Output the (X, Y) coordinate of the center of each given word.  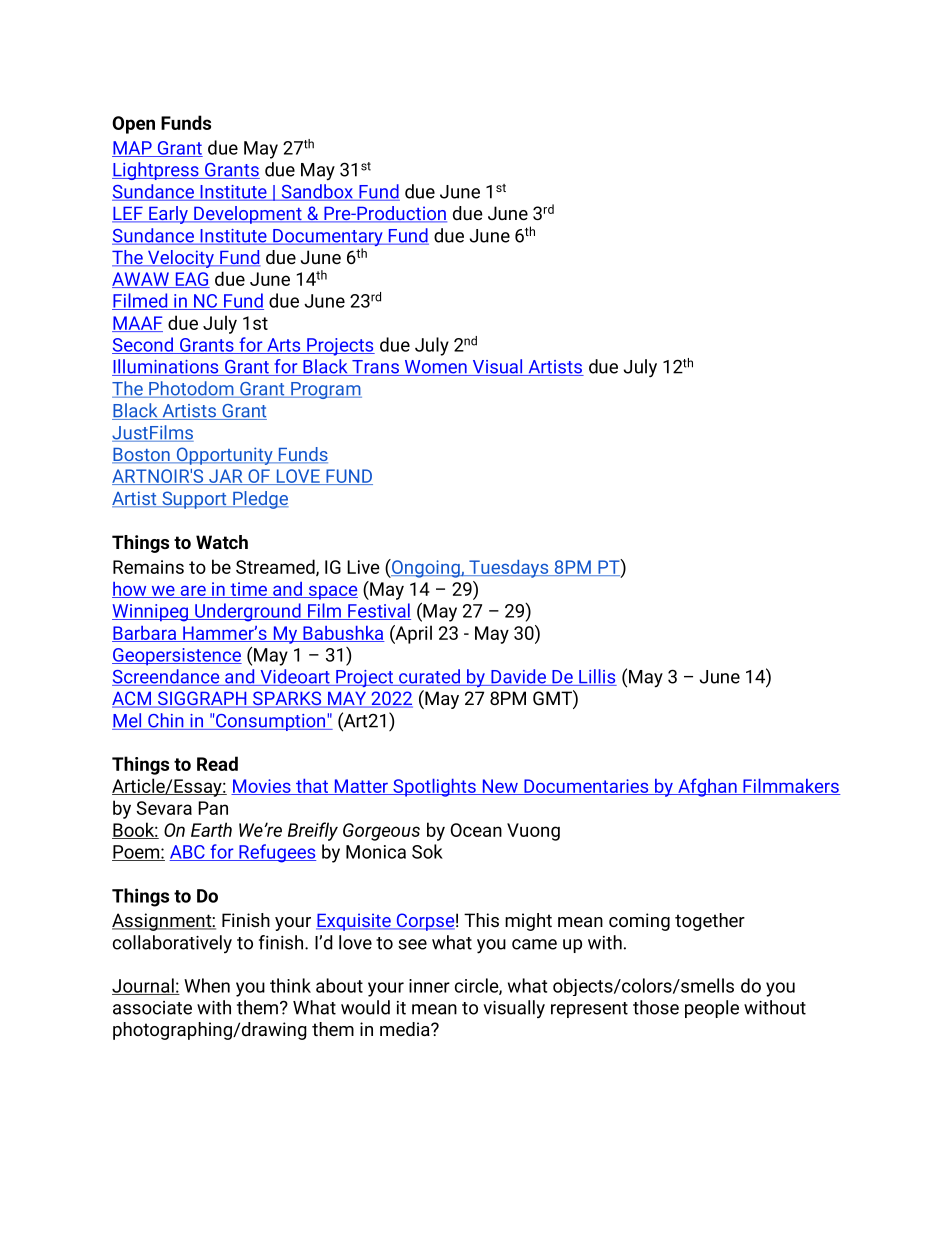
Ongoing (426, 568)
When (207, 985)
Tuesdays (509, 569)
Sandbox (317, 192)
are (193, 591)
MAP (133, 149)
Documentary (328, 239)
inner (429, 986)
